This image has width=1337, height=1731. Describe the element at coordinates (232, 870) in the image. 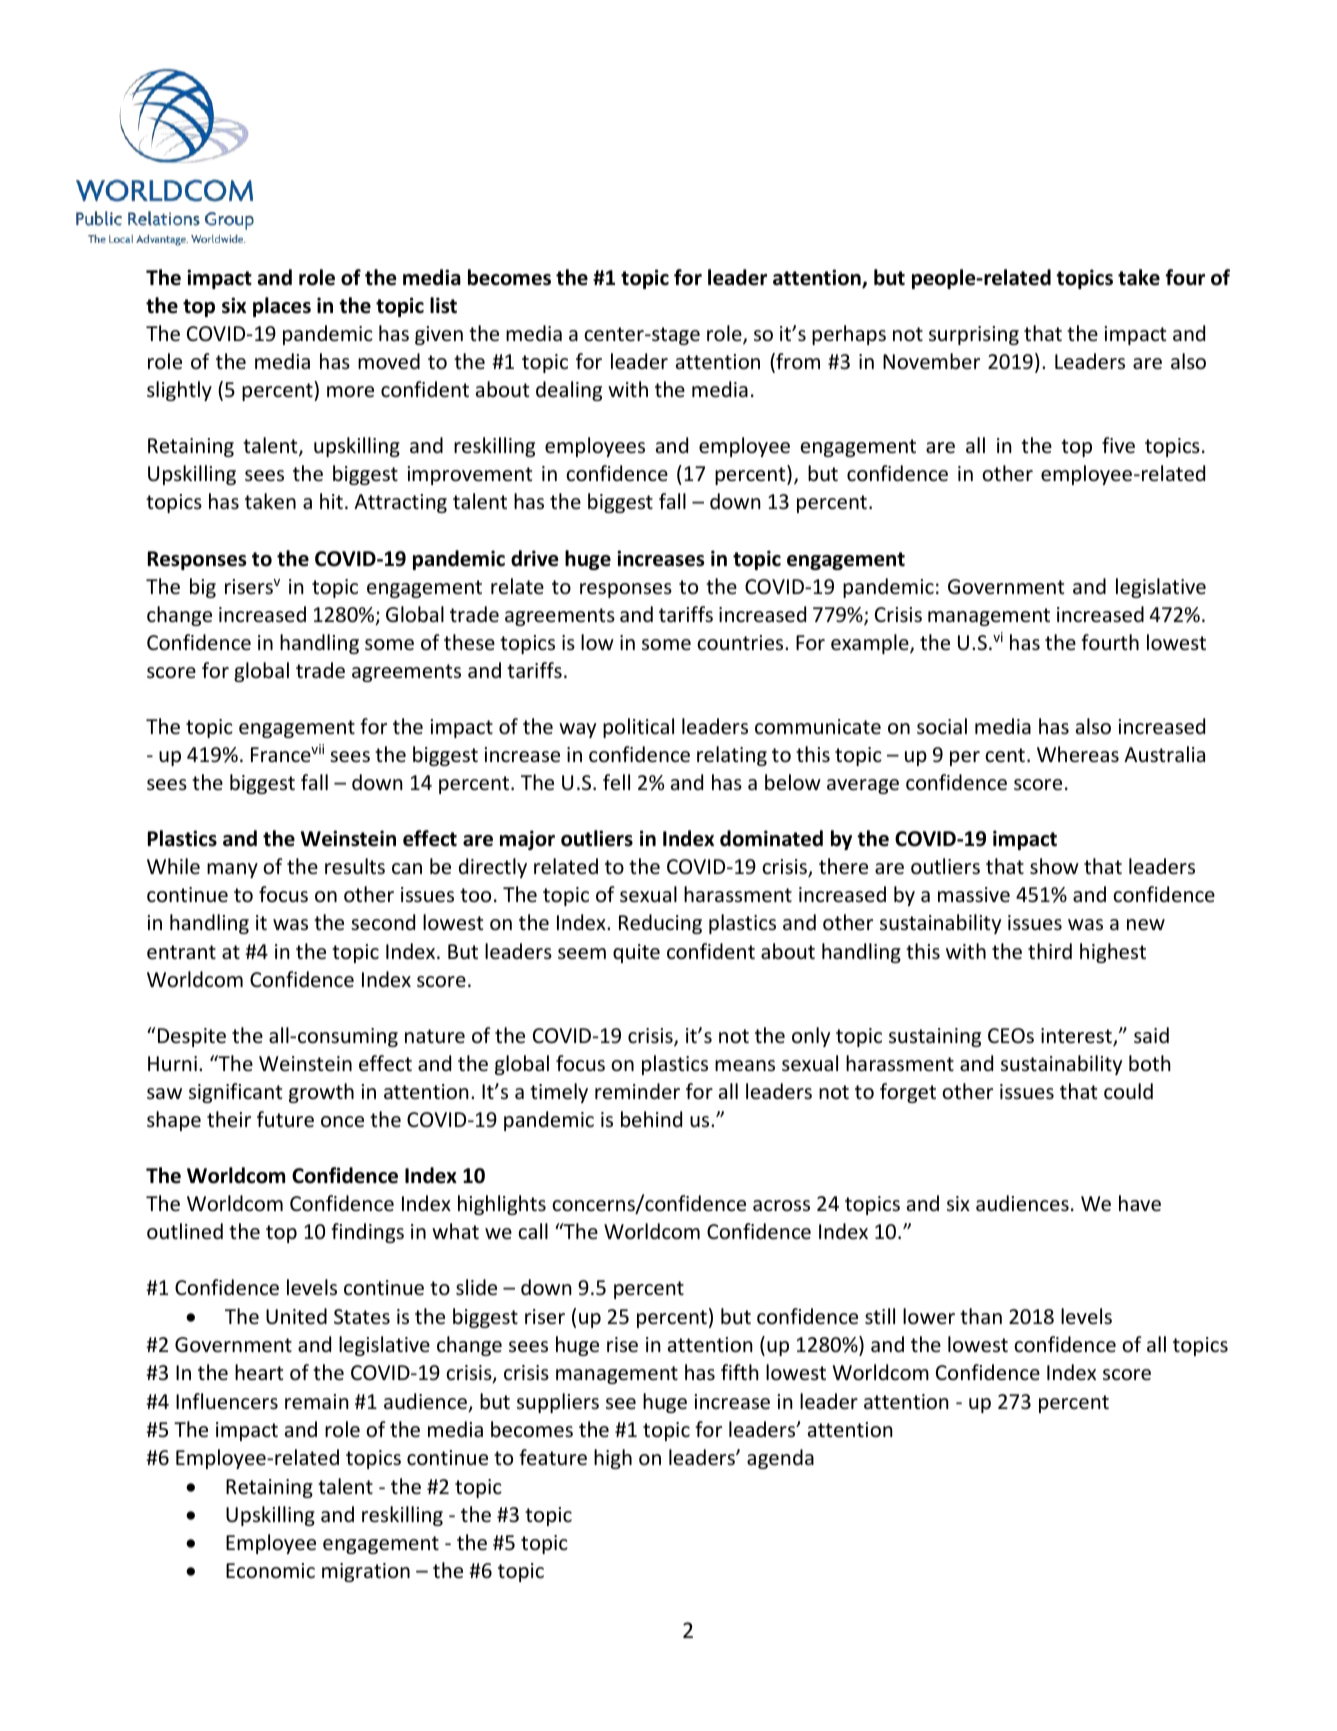

I see `many` at that location.
